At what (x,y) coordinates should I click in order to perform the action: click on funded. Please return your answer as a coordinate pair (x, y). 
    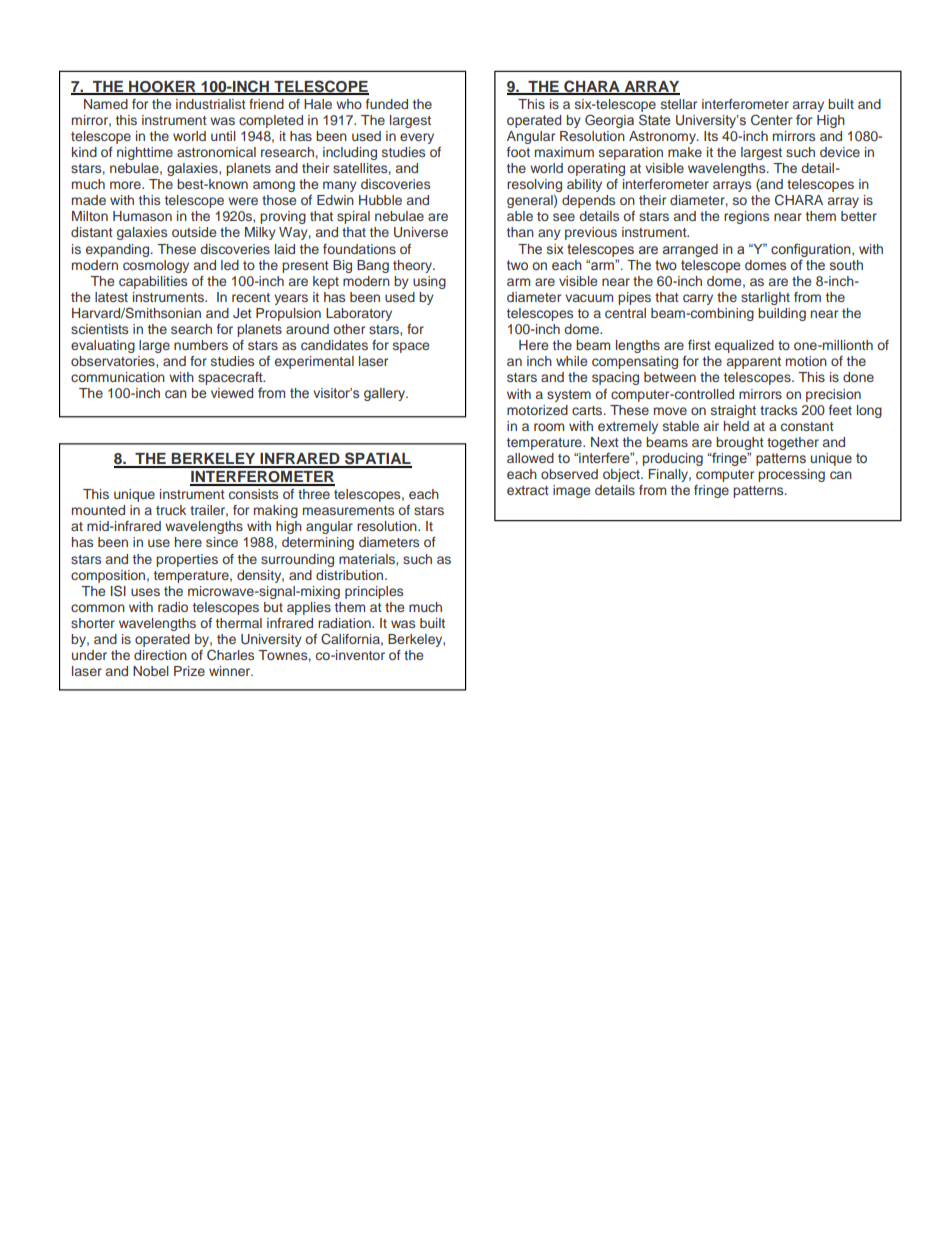
    Looking at the image, I should click on (387, 104).
